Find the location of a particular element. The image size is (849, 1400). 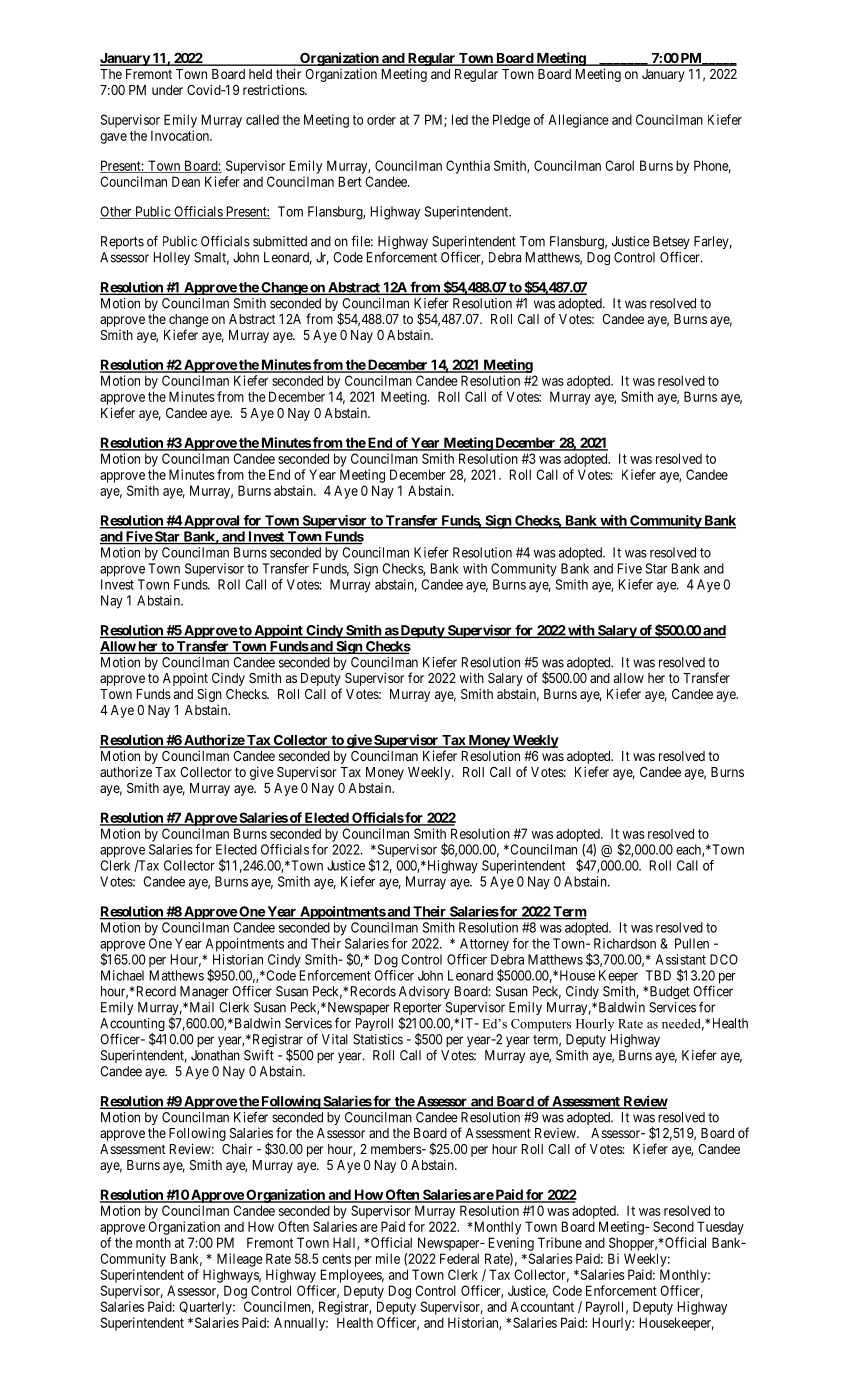

order is located at coordinates (381, 119).
